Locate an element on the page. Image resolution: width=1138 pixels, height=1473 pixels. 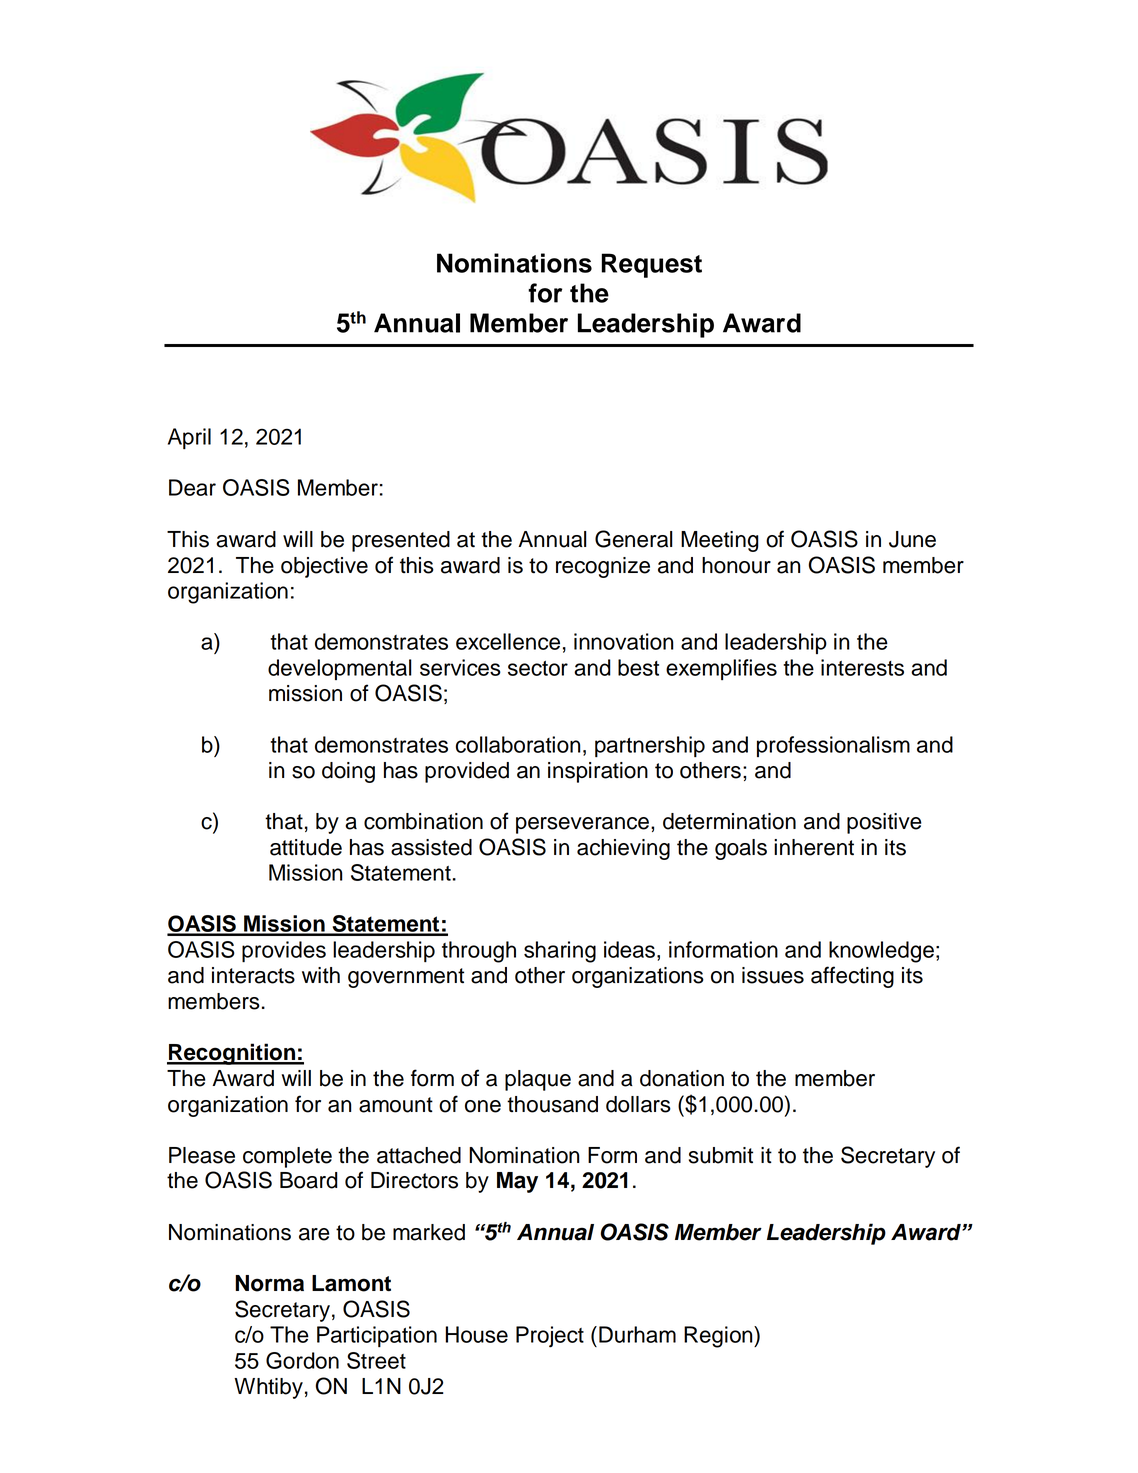
April is located at coordinates (189, 438).
